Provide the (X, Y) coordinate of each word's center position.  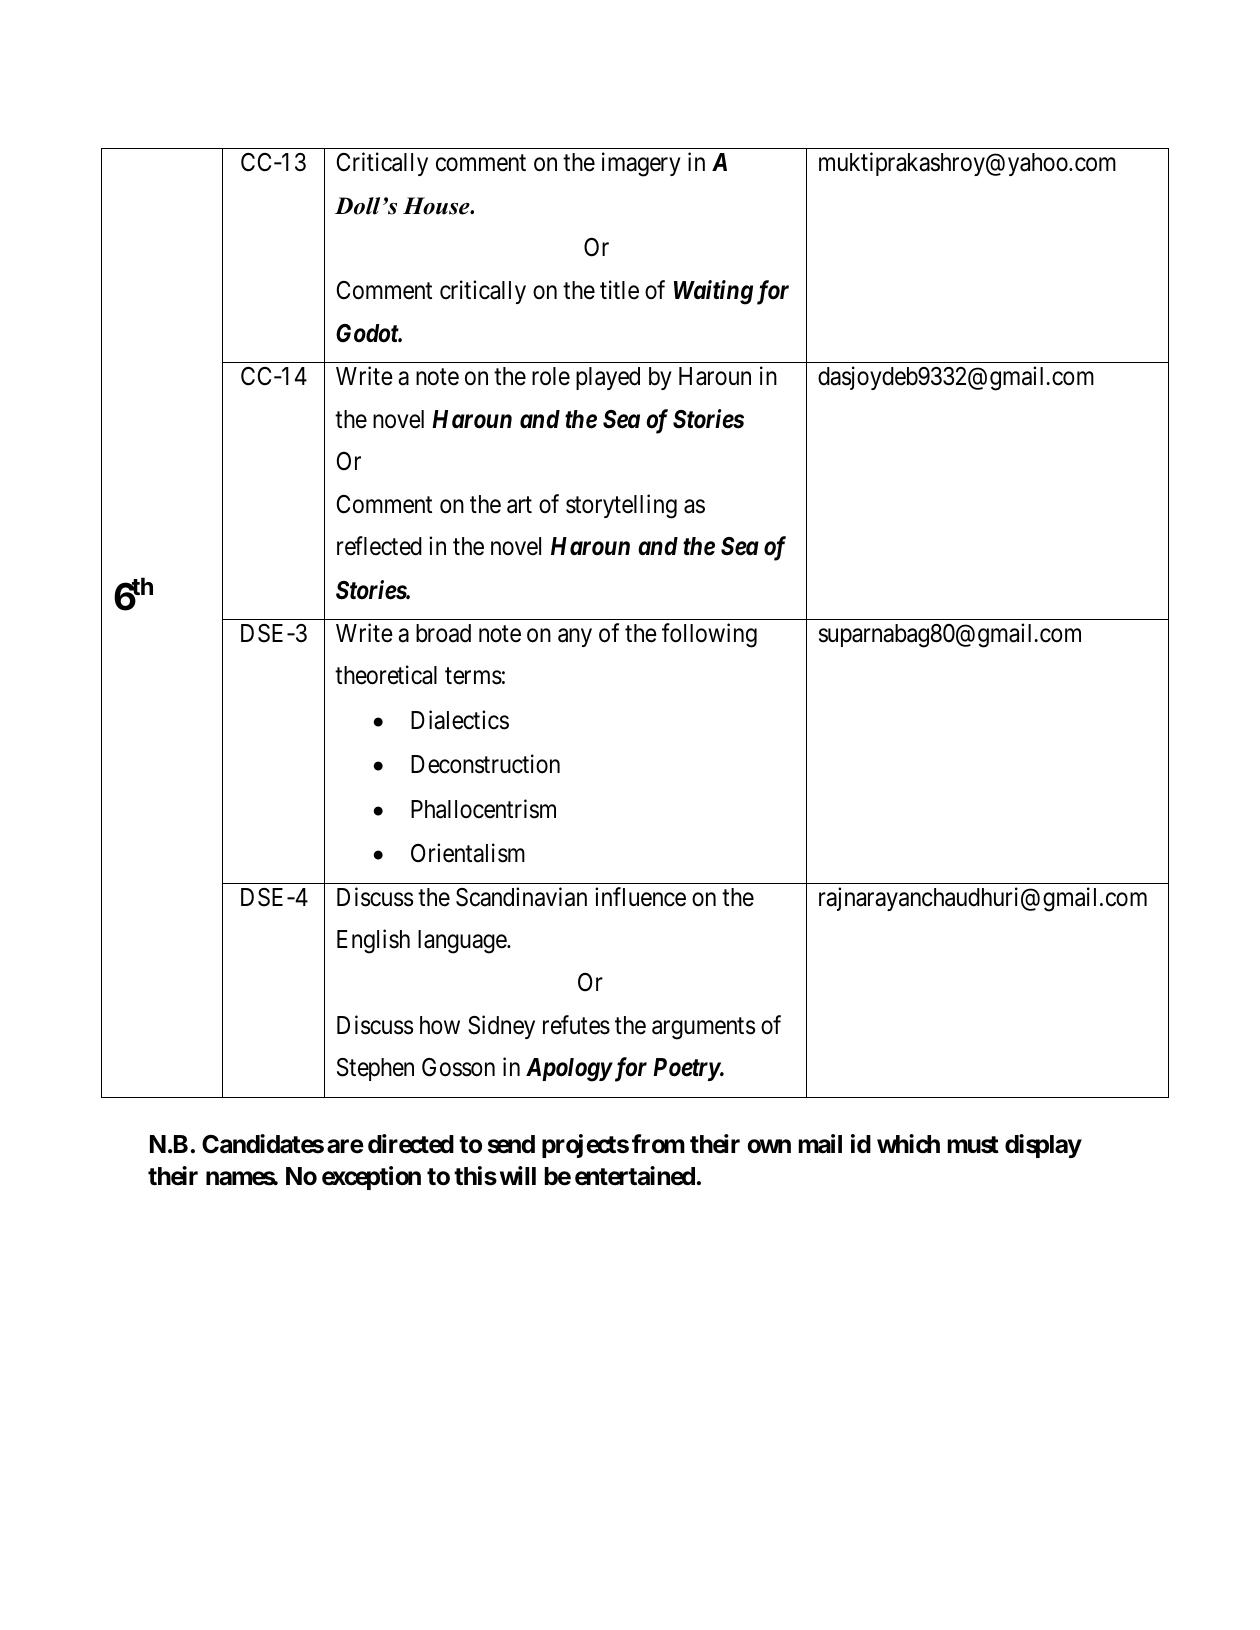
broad (443, 633)
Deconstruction (485, 764)
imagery (641, 164)
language (463, 942)
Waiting (713, 292)
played (608, 378)
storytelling (621, 506)
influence (640, 897)
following (709, 635)
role (551, 376)
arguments (703, 1028)
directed (411, 1144)
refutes (576, 1025)
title (619, 290)
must (973, 1145)
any (575, 637)
